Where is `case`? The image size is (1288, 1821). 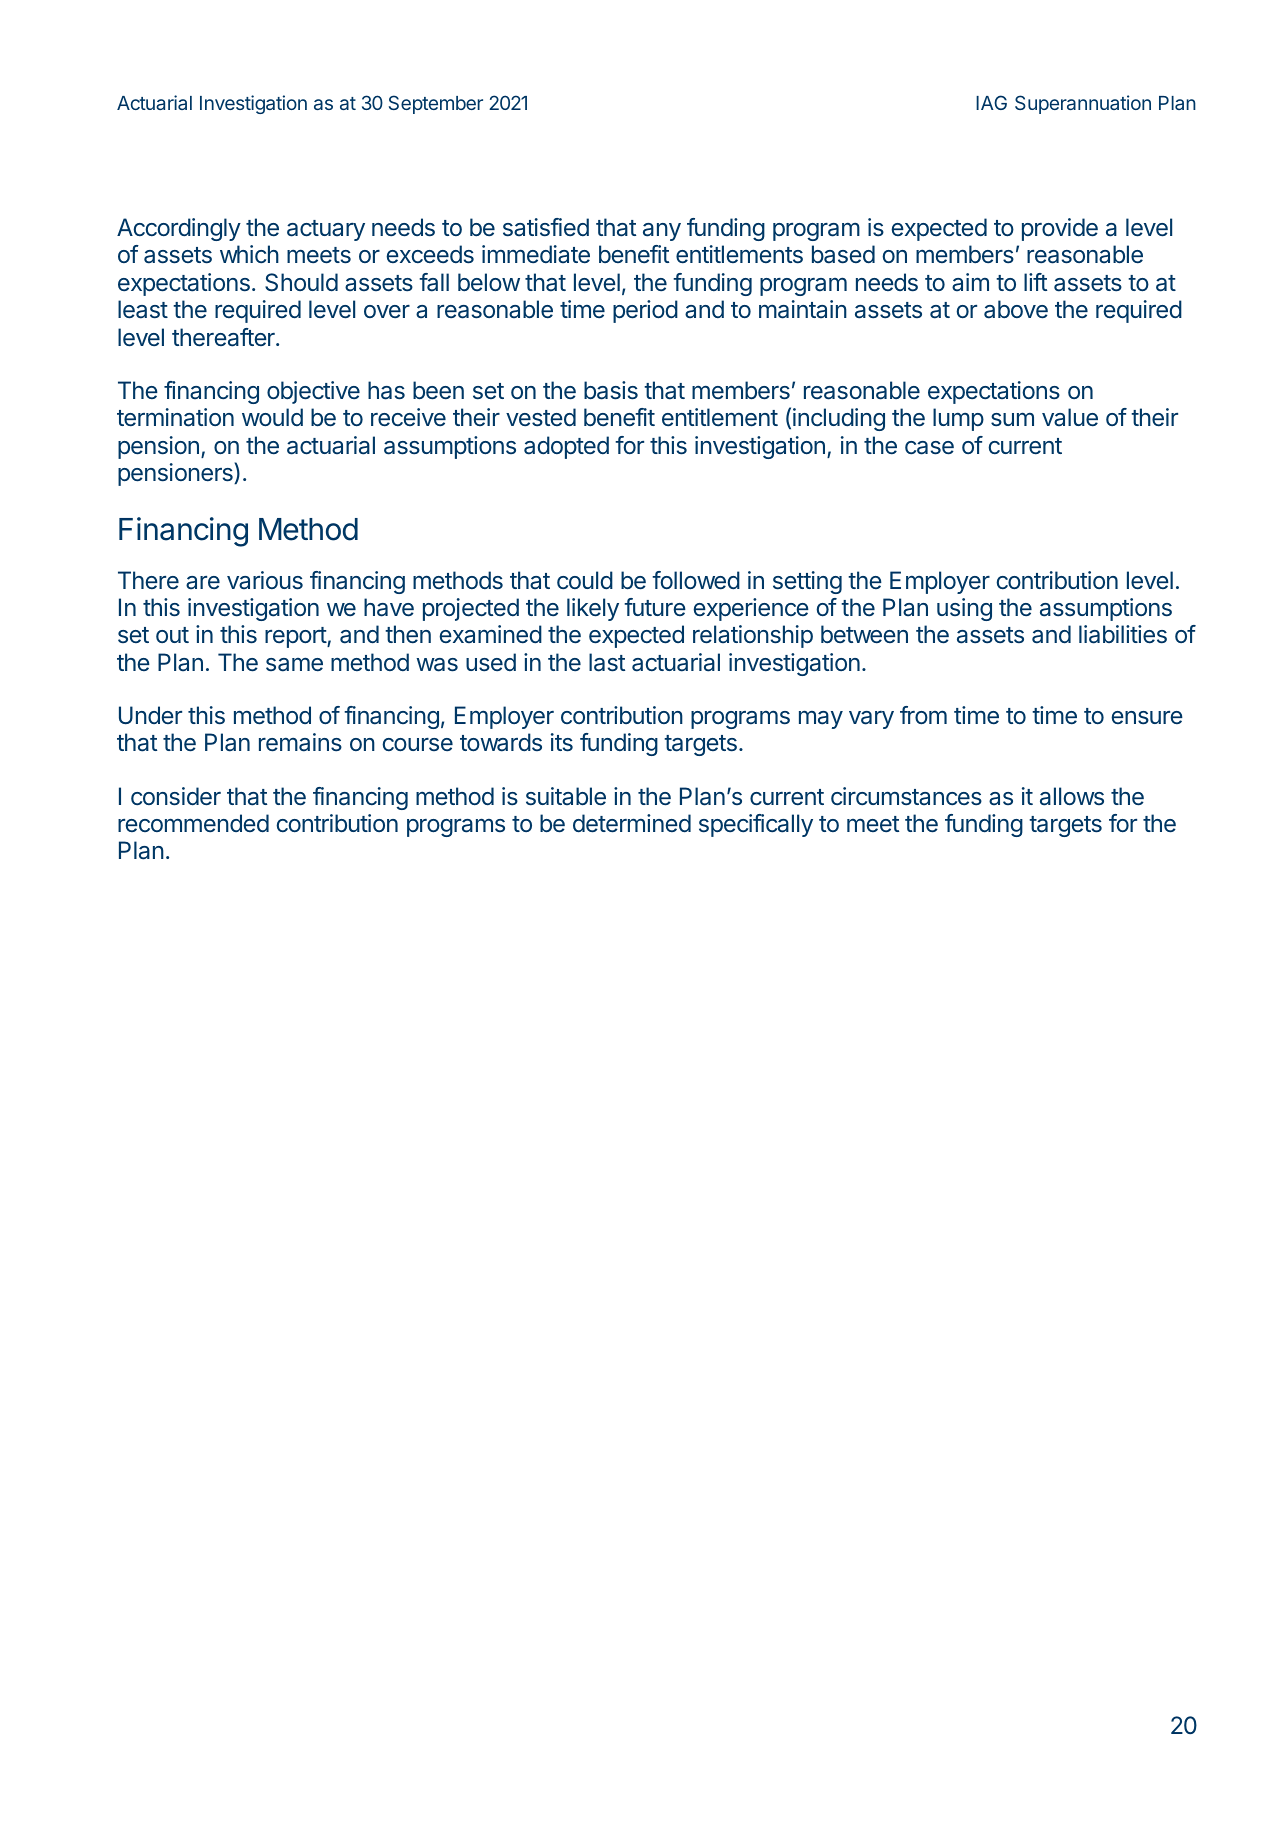 case is located at coordinates (929, 448).
